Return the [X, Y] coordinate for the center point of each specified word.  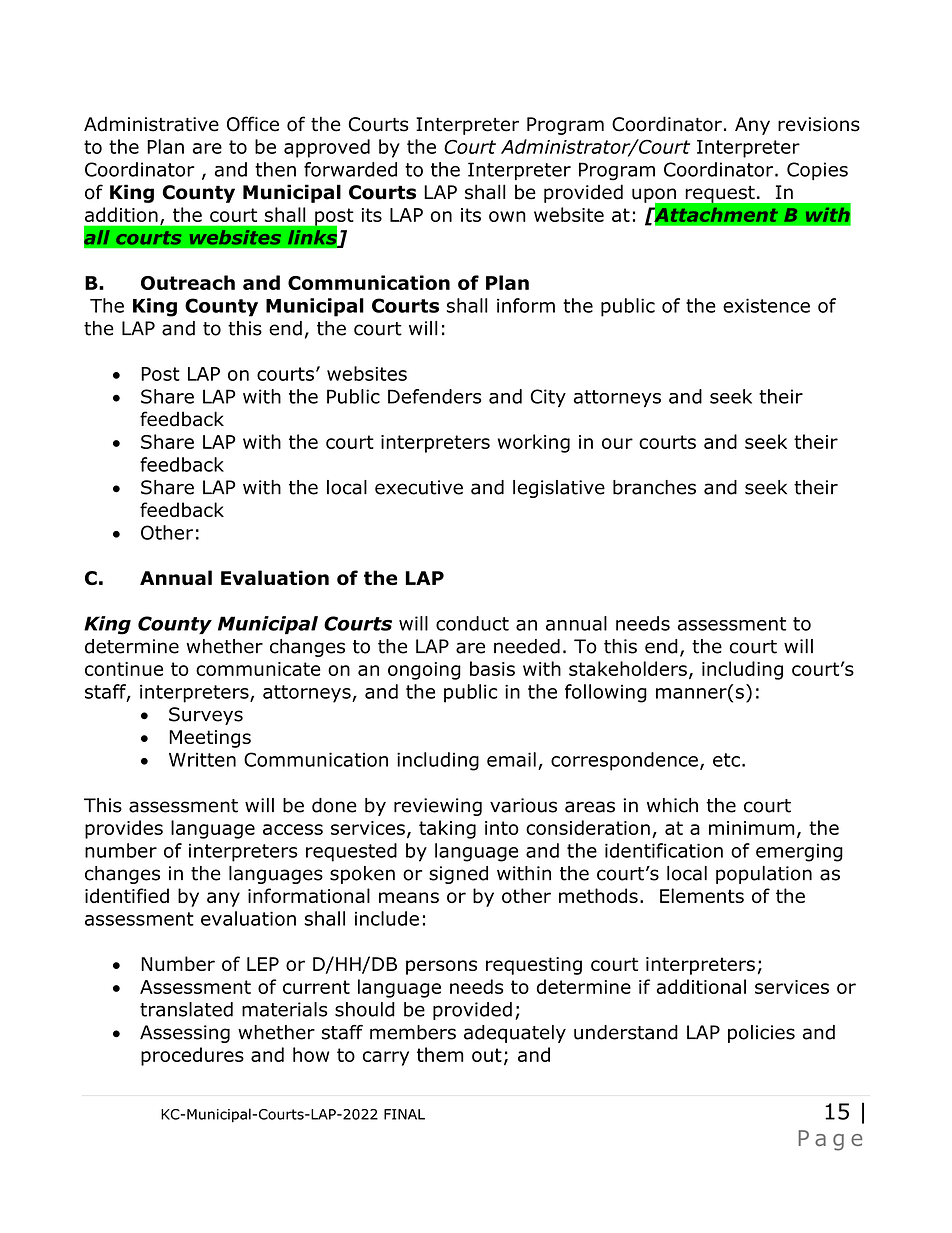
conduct [472, 623]
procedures [192, 1056]
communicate [258, 669]
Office [253, 124]
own [507, 216]
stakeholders [628, 668]
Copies [817, 171]
